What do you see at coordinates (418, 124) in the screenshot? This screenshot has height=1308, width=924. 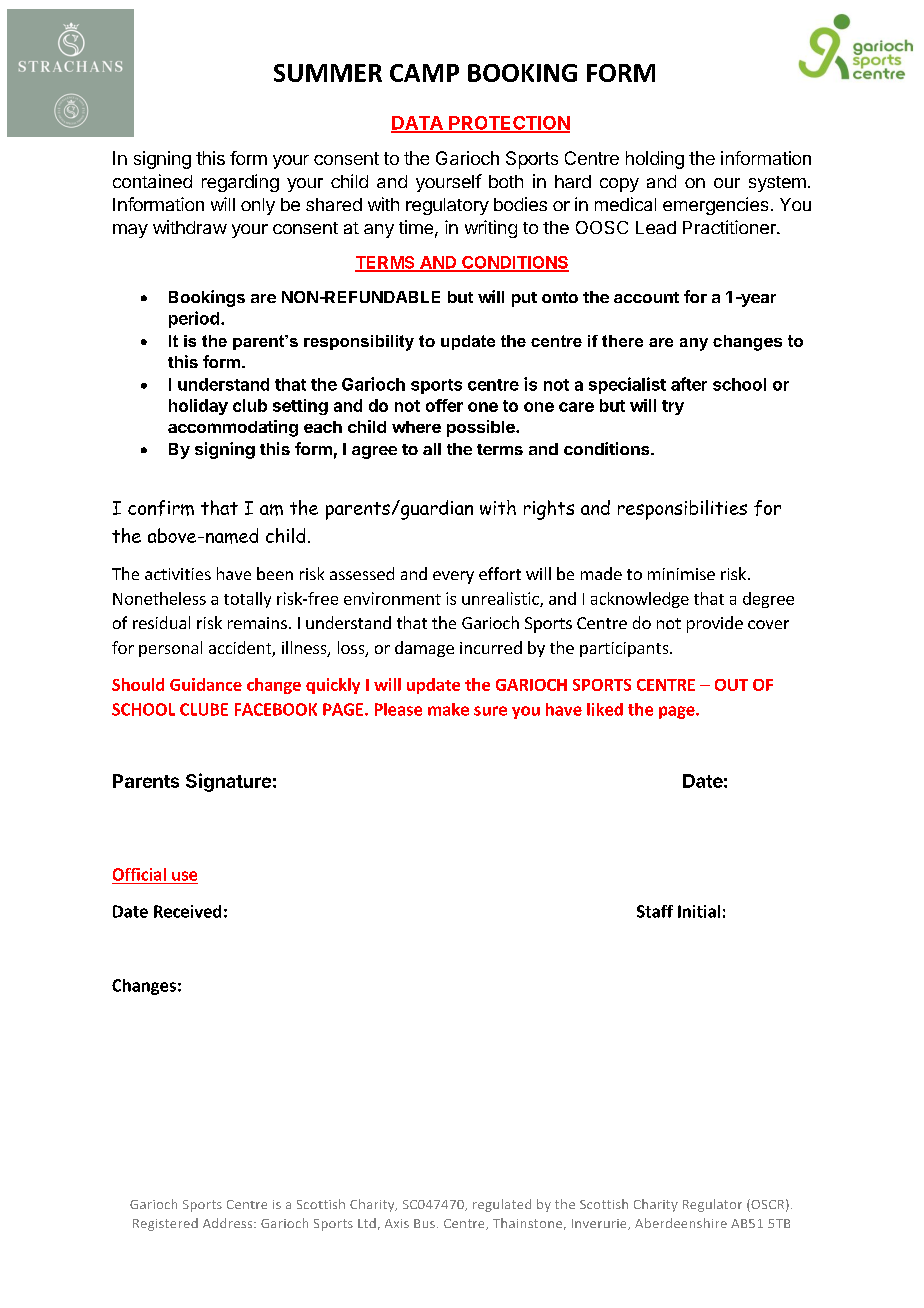 I see `DATA` at bounding box center [418, 124].
